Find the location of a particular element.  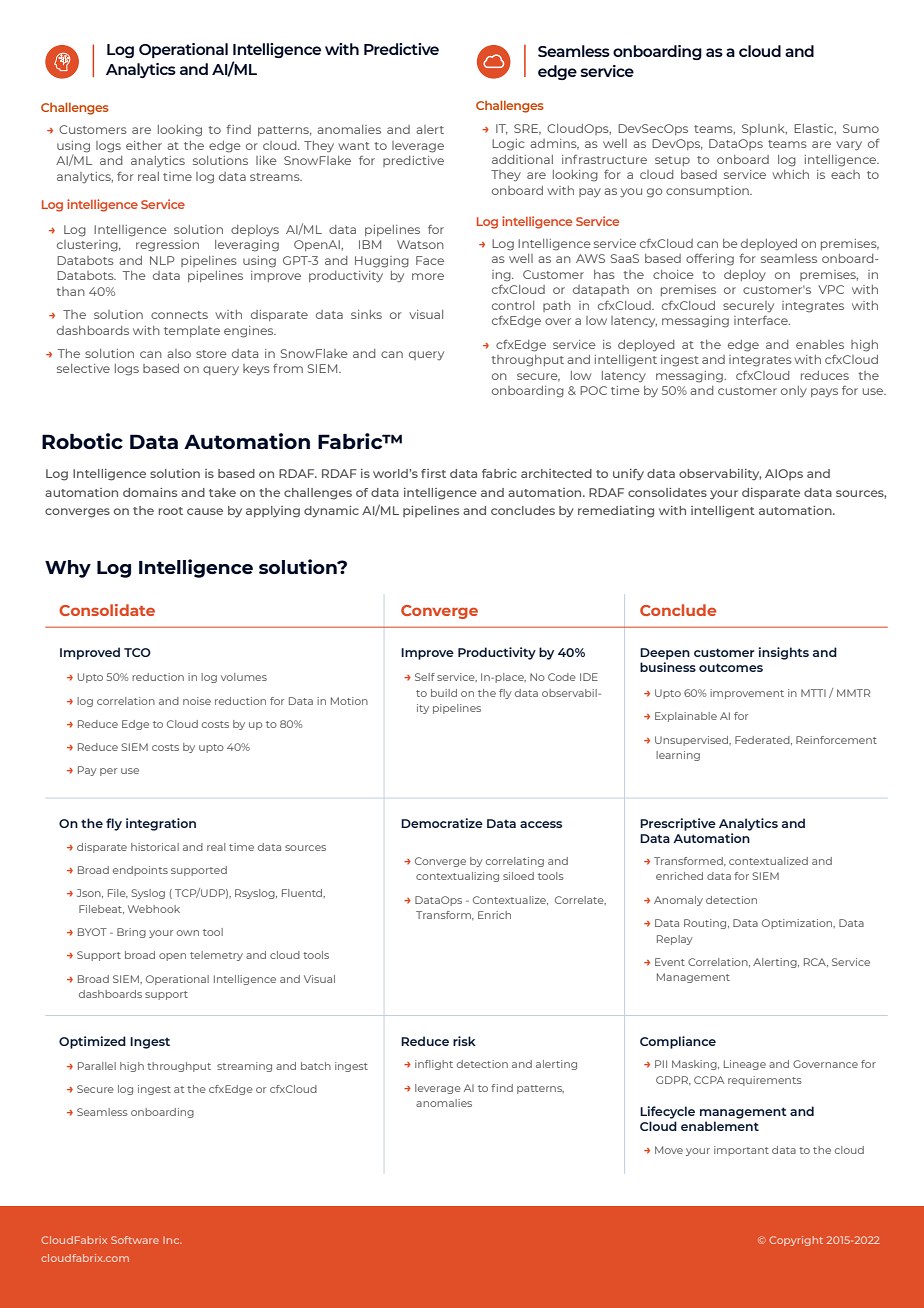

Logic is located at coordinates (508, 145).
